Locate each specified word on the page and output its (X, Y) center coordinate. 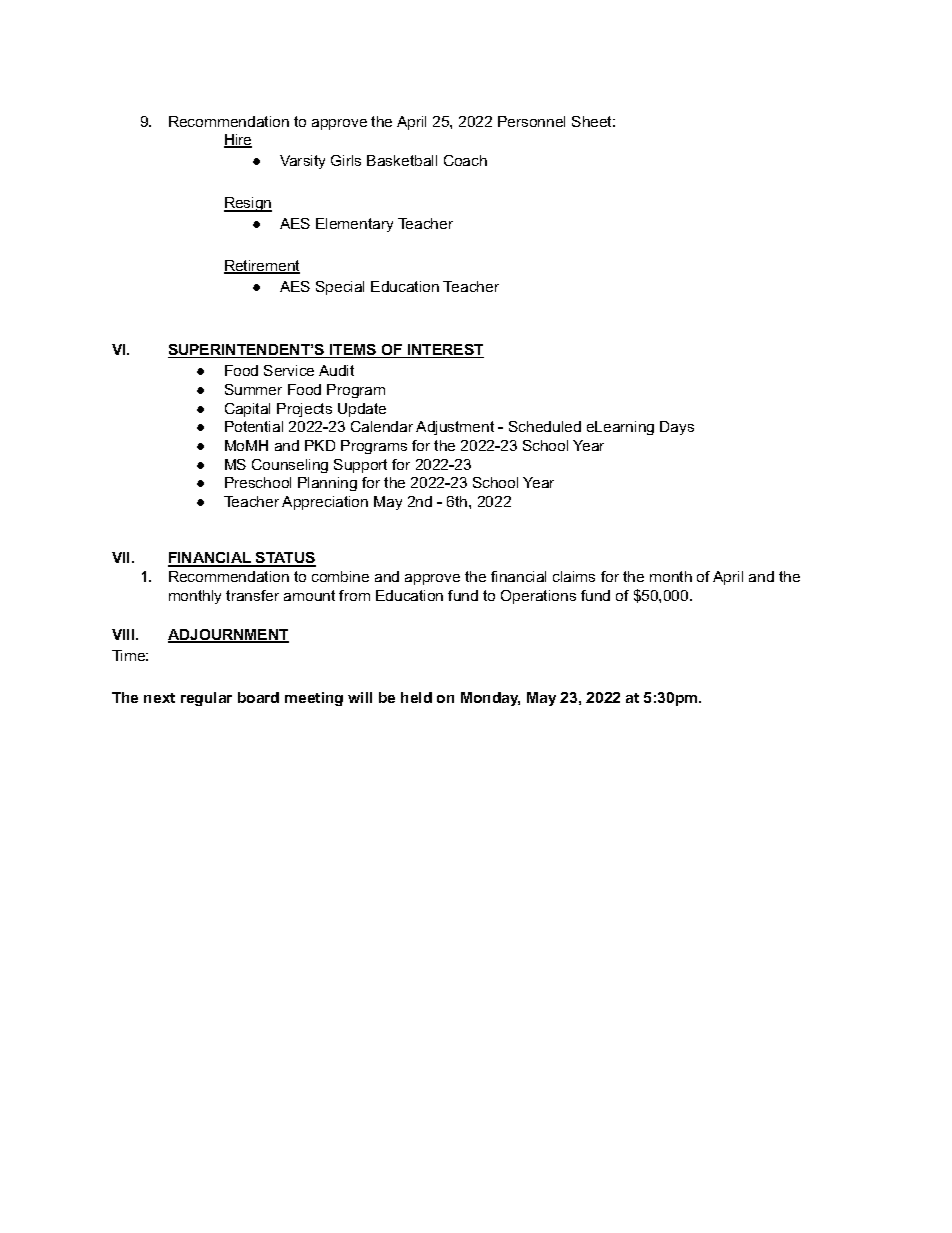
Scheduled (545, 426)
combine (340, 576)
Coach (465, 160)
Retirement (262, 267)
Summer (253, 389)
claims (574, 576)
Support (360, 466)
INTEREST (445, 351)
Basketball (402, 160)
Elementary (354, 225)
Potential (254, 426)
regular (206, 699)
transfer (252, 595)
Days (677, 428)
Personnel (531, 121)
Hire (238, 141)
